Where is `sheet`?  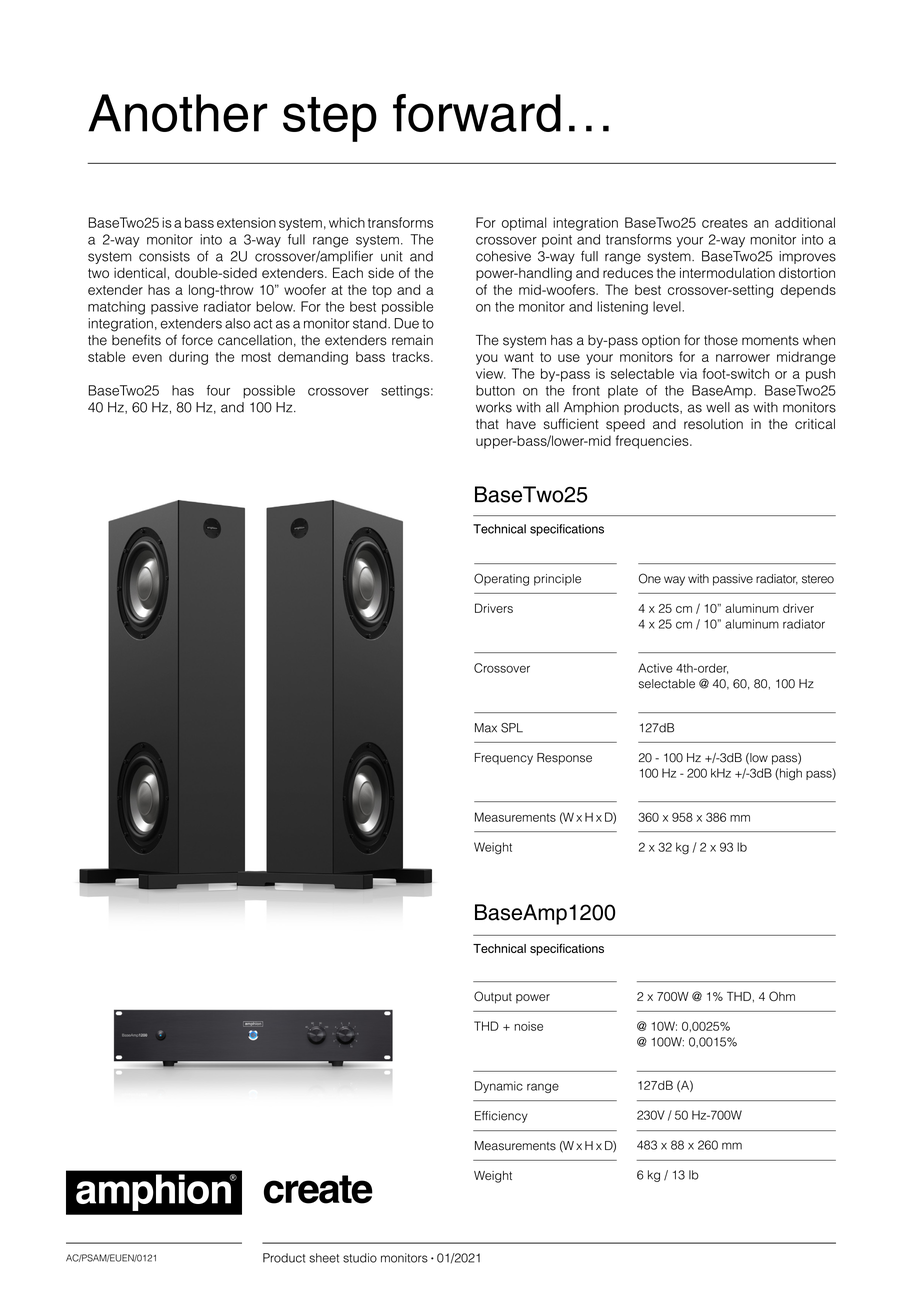 sheet is located at coordinates (324, 1258).
